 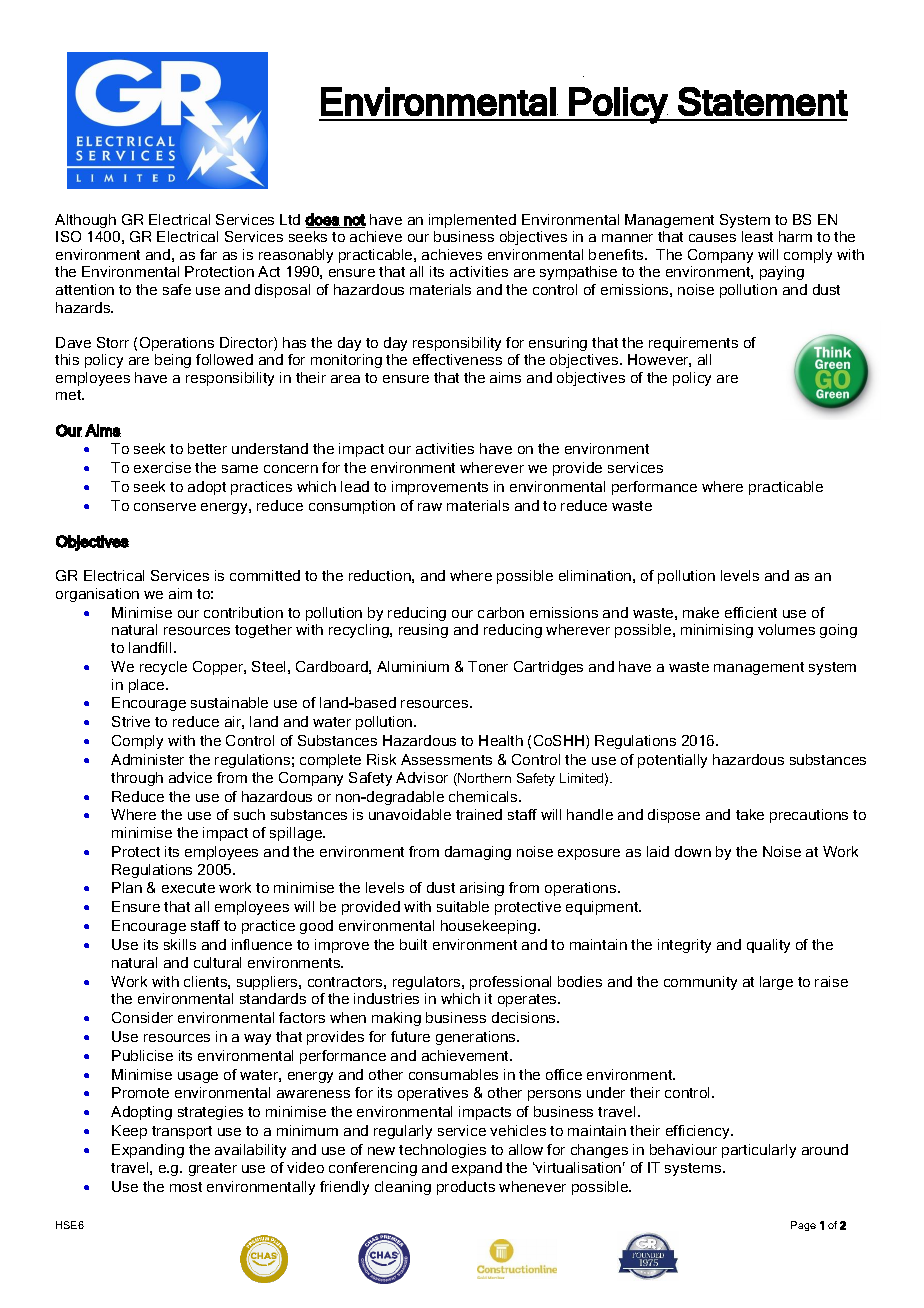 I want to click on Statement, so click(x=763, y=101).
